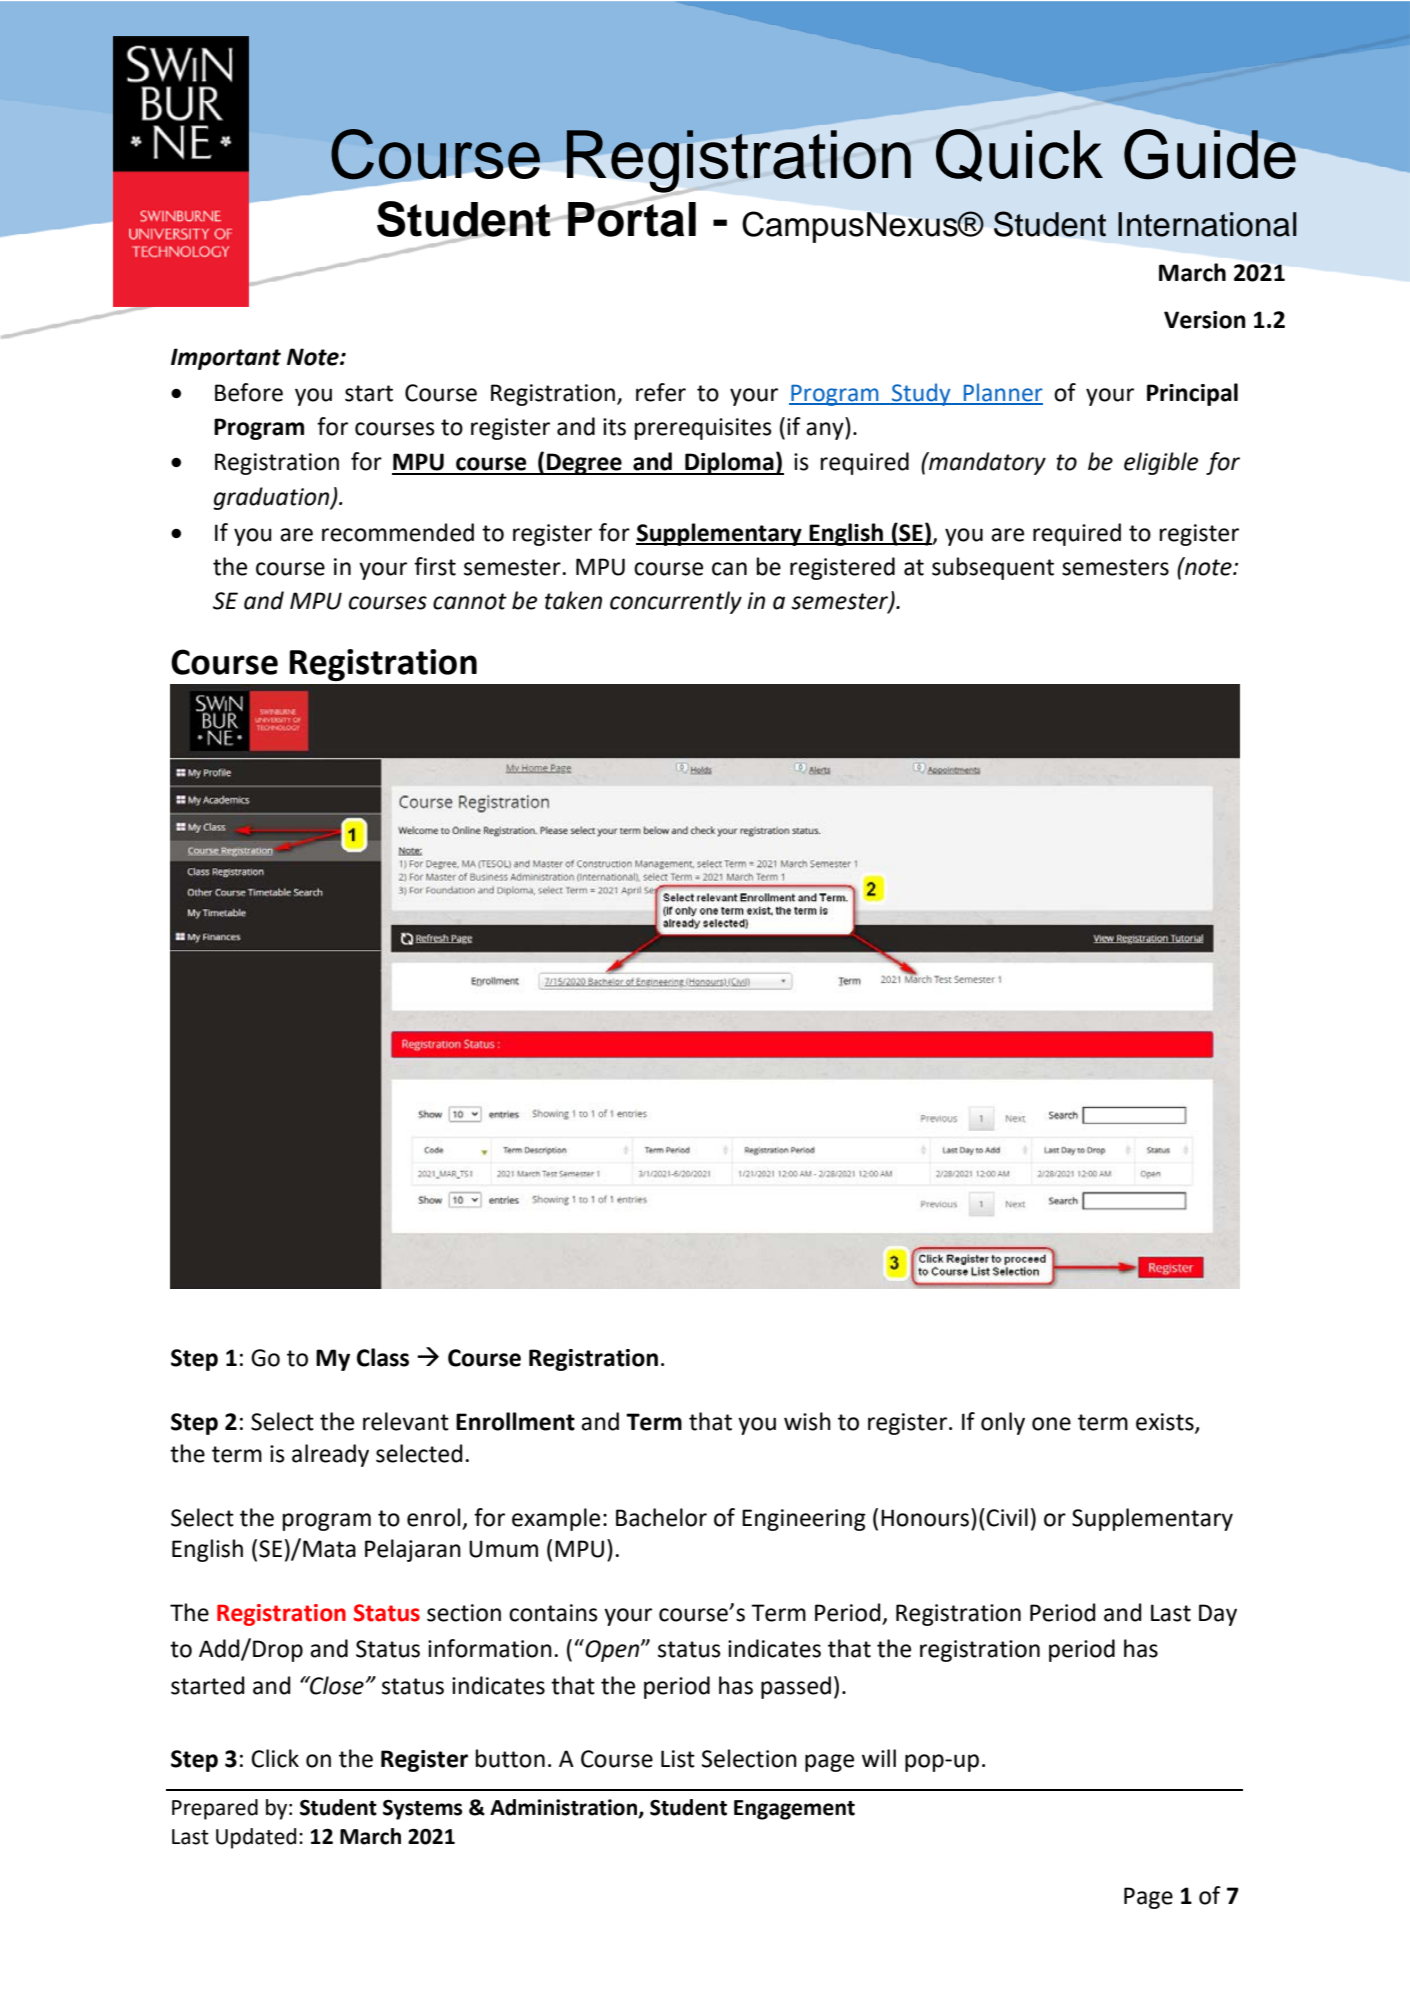  I want to click on Click, so click(275, 1758).
